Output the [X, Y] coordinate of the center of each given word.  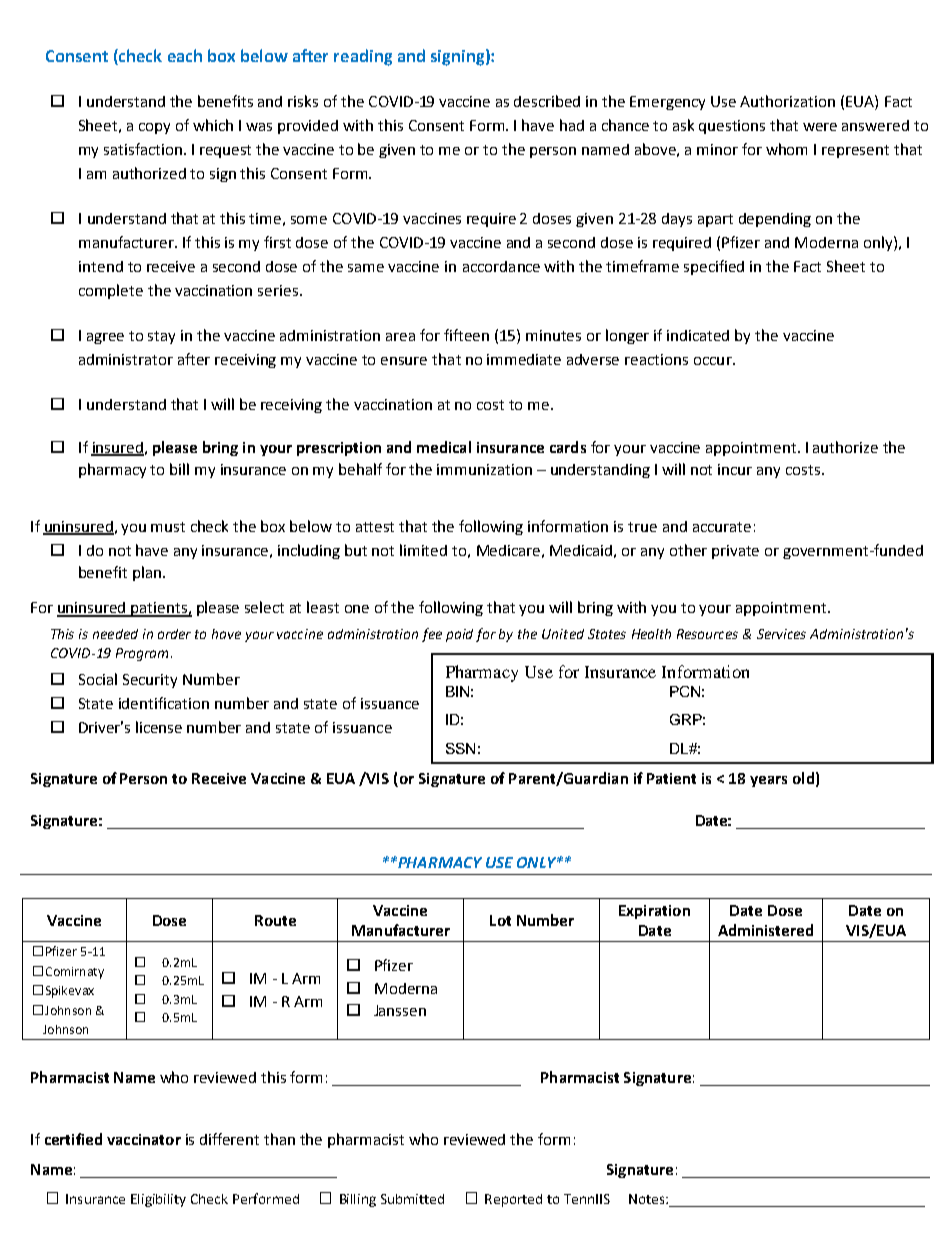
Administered [765, 930]
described [547, 101]
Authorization [787, 101]
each [185, 55]
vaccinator [144, 1139]
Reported [513, 1200]
